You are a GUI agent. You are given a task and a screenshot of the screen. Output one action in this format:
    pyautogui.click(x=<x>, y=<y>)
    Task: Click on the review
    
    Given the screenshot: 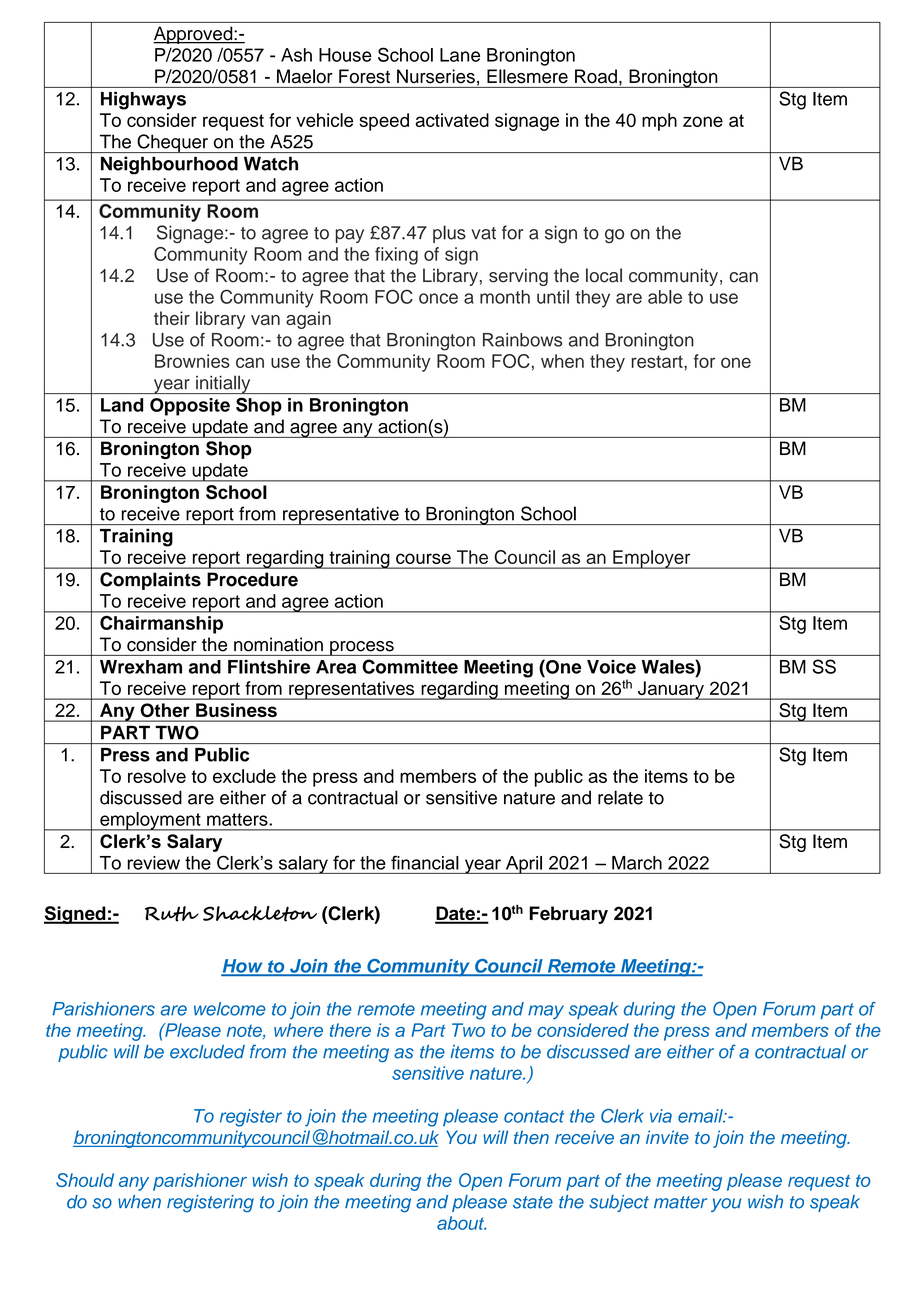 What is the action you would take?
    pyautogui.click(x=154, y=863)
